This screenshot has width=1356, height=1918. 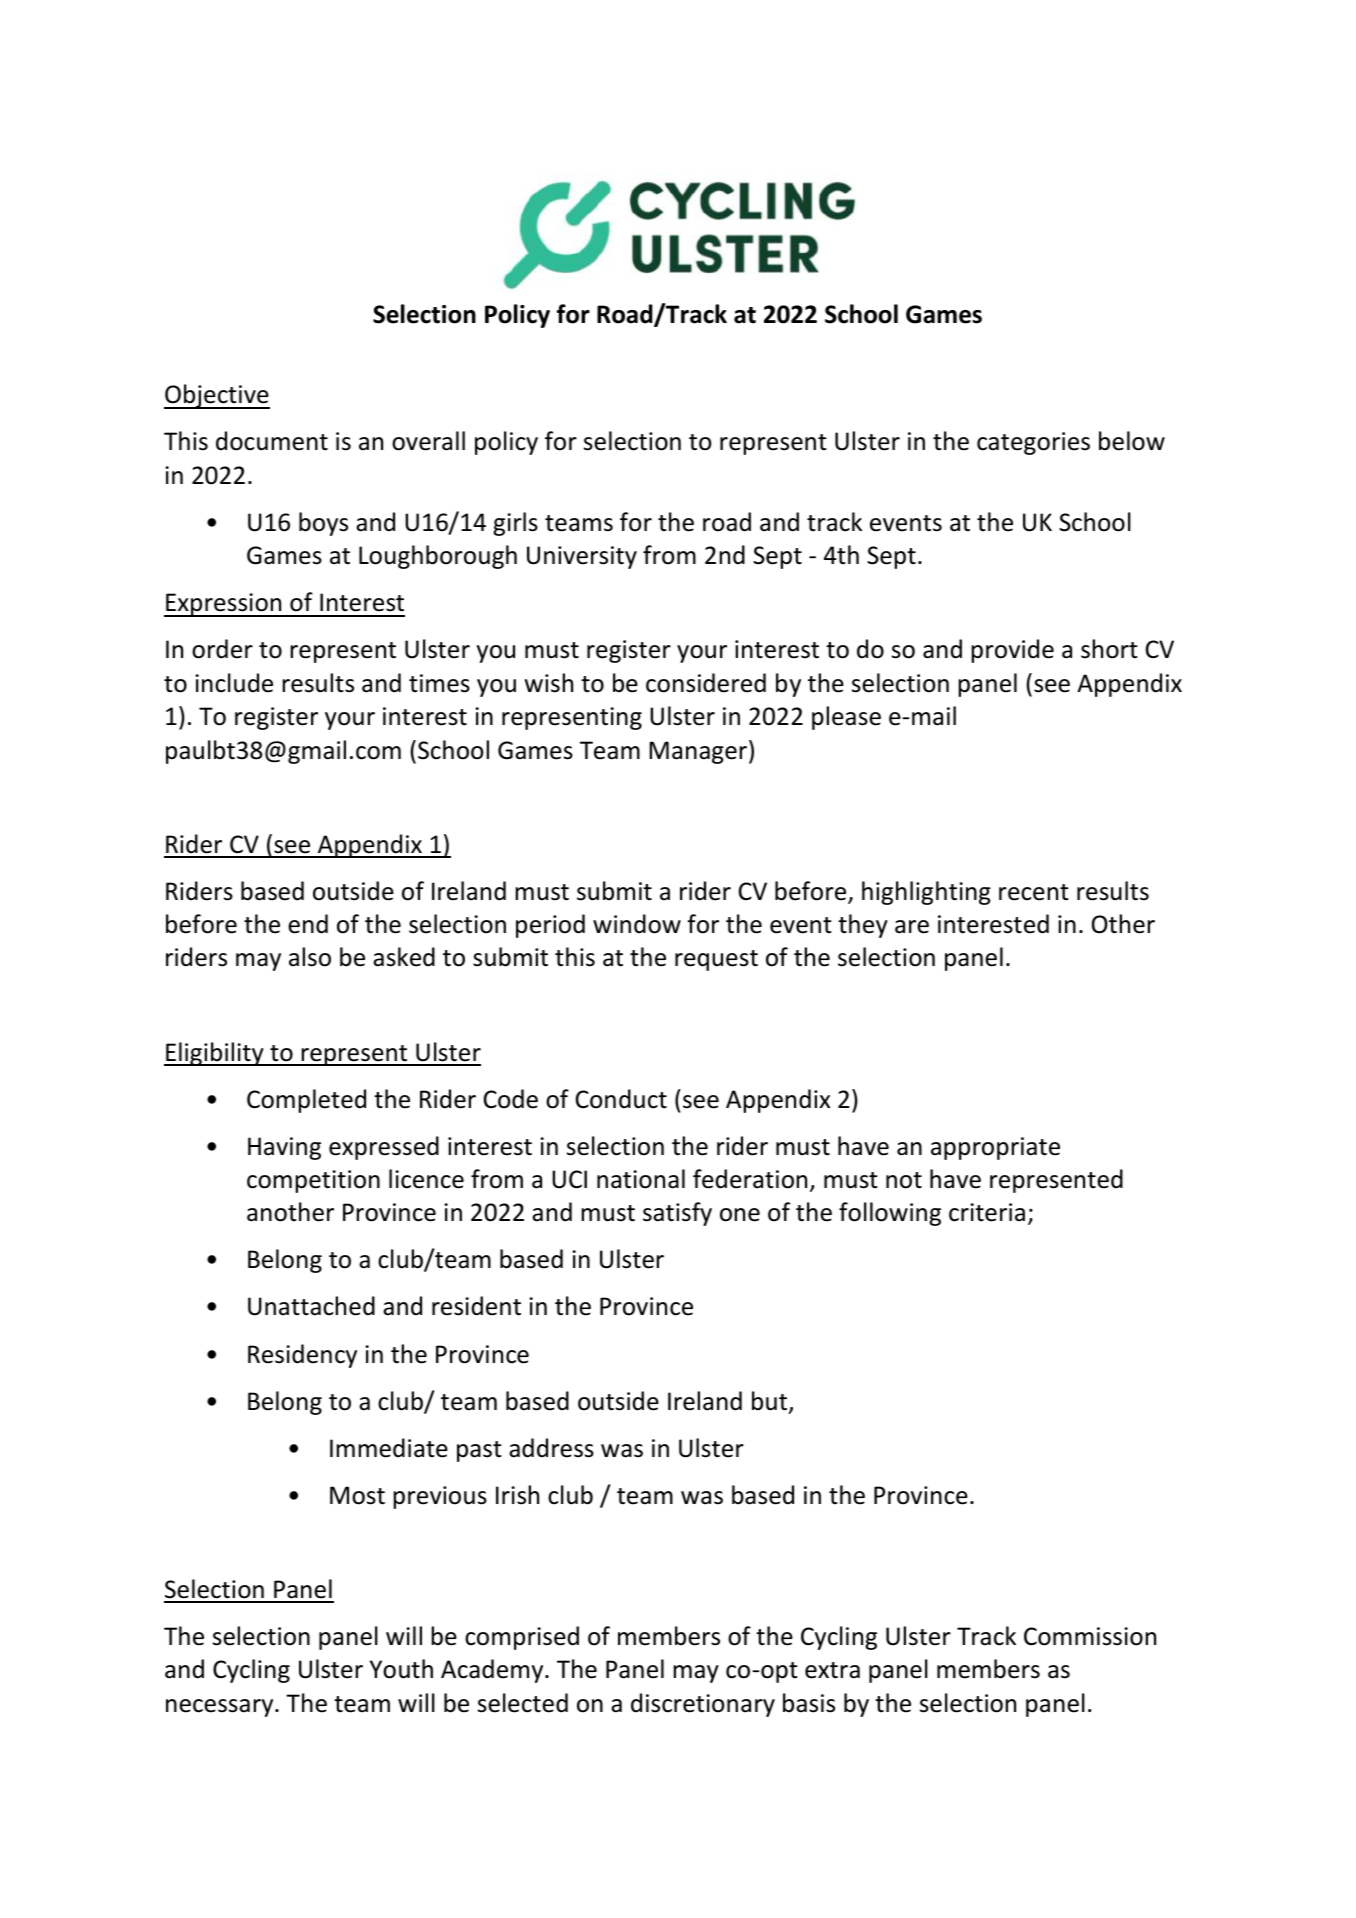 I want to click on discretionary, so click(x=703, y=1705).
